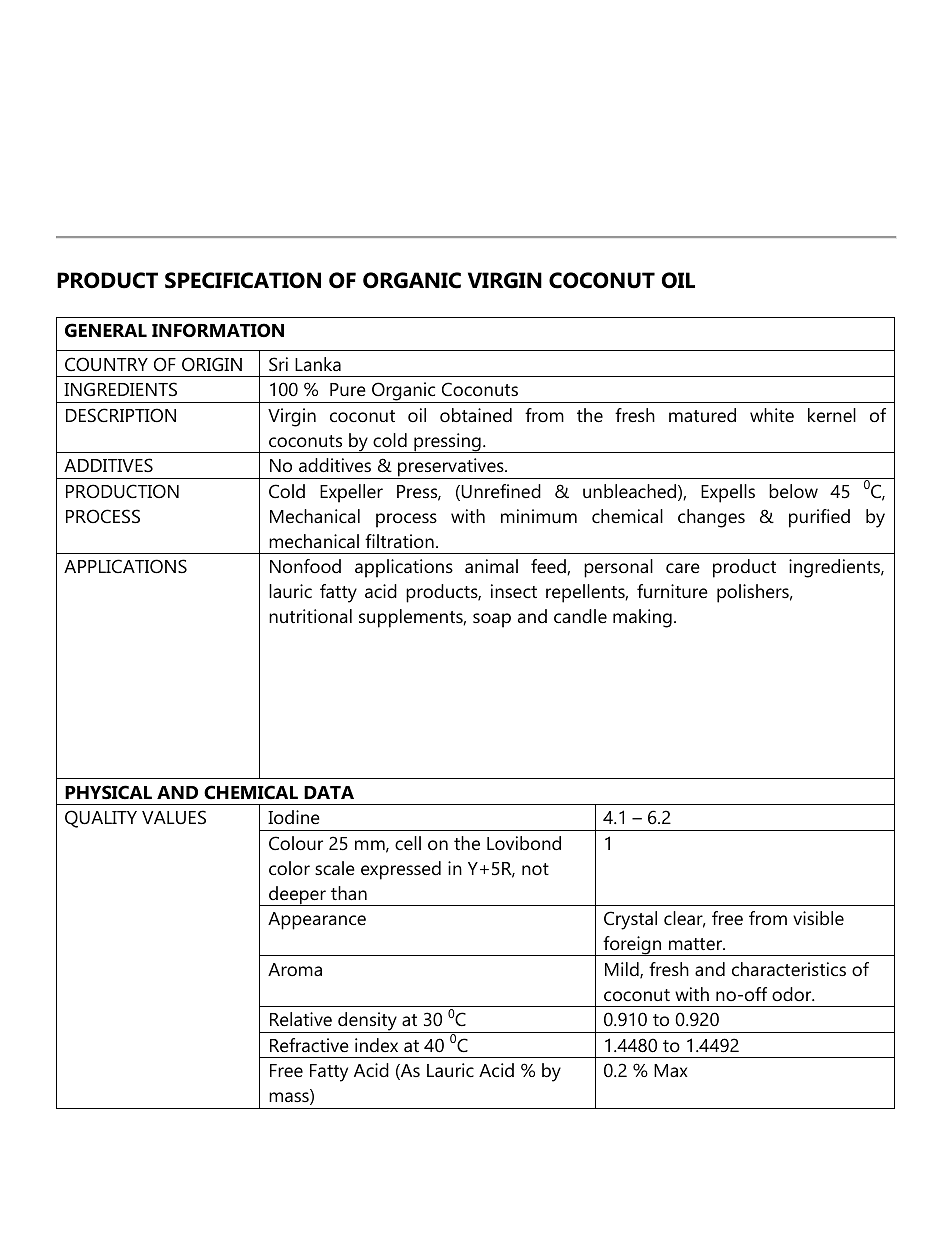 The width and height of the page is (952, 1233). What do you see at coordinates (642, 618) in the page?
I see `making` at bounding box center [642, 618].
